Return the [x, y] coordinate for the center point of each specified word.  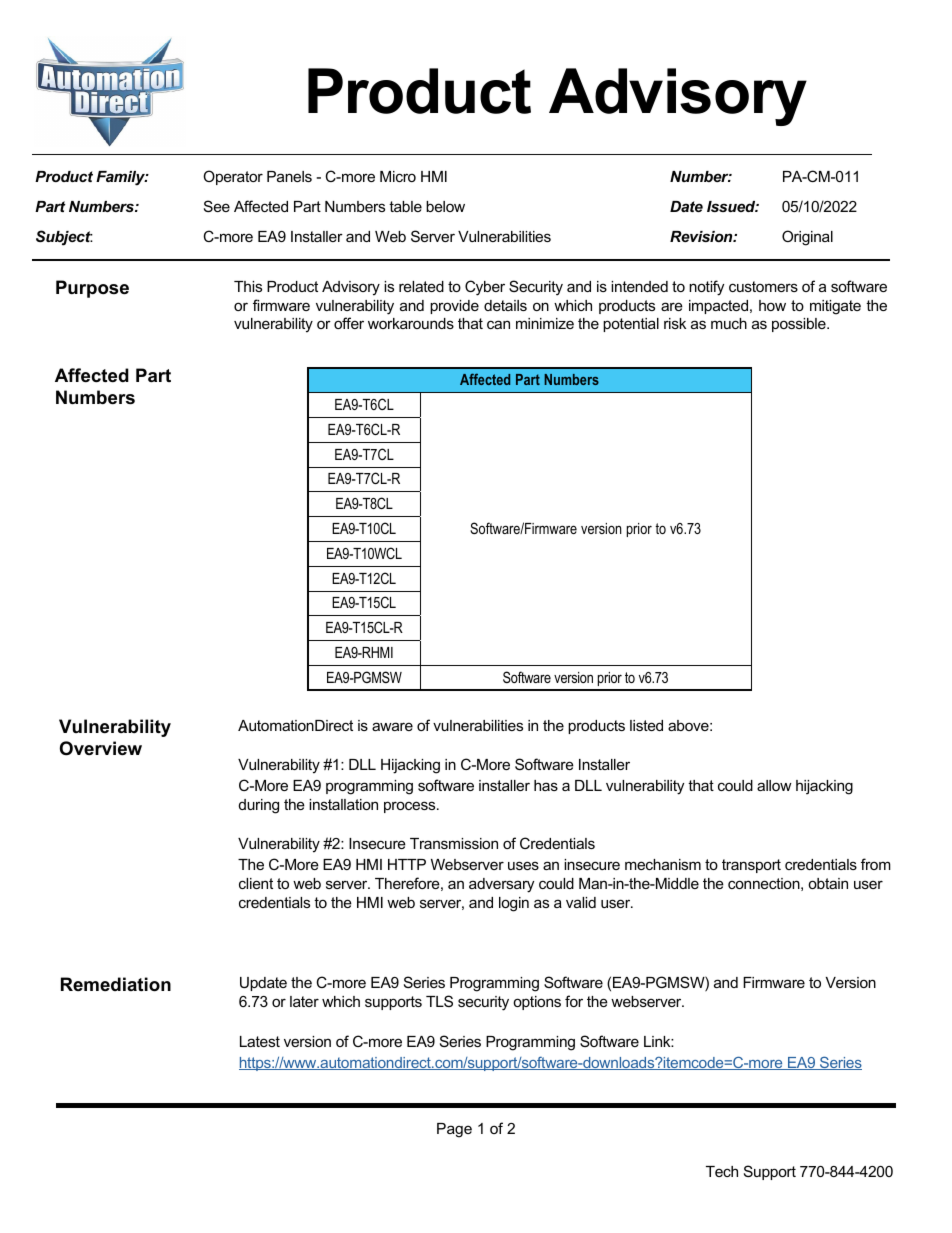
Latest [260, 1041]
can [498, 324]
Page [454, 1130]
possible [800, 325]
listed [646, 725]
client [256, 883]
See [217, 206]
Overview [101, 748]
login [514, 904]
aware [392, 726]
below [445, 206]
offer [349, 323]
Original [807, 238]
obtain [828, 883]
